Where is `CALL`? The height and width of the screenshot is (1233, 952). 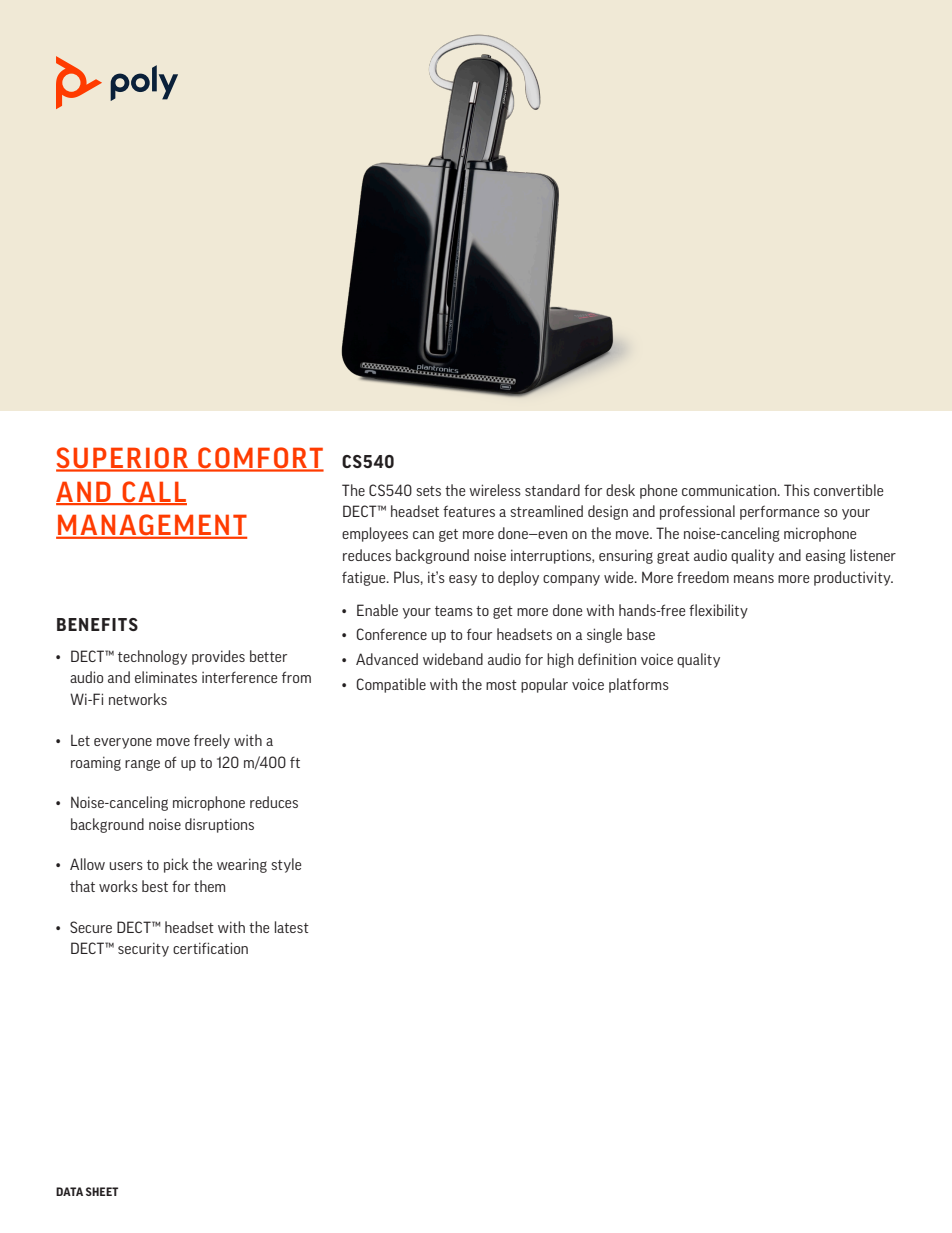 CALL is located at coordinates (153, 492).
